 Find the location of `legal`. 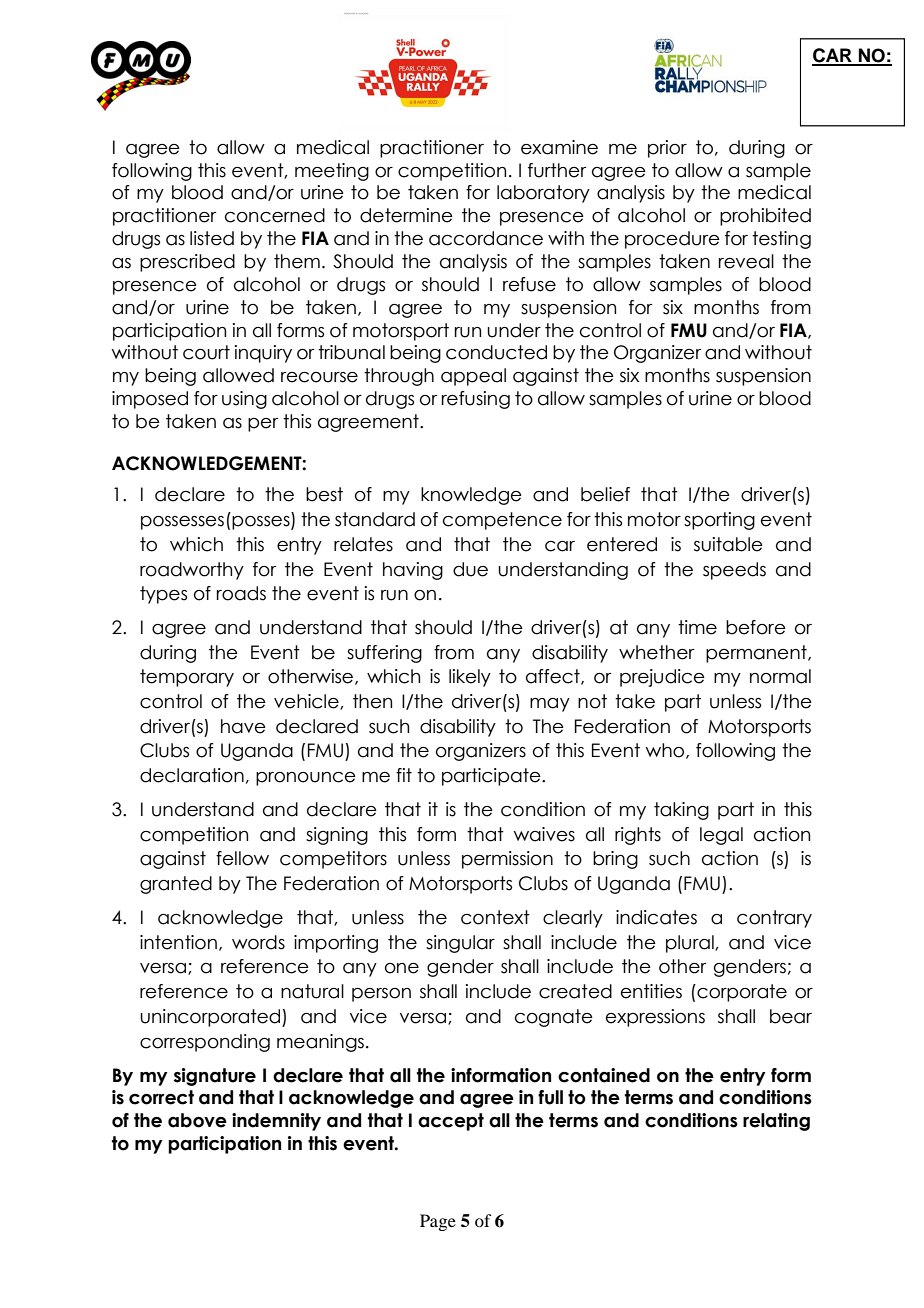

legal is located at coordinates (721, 836).
